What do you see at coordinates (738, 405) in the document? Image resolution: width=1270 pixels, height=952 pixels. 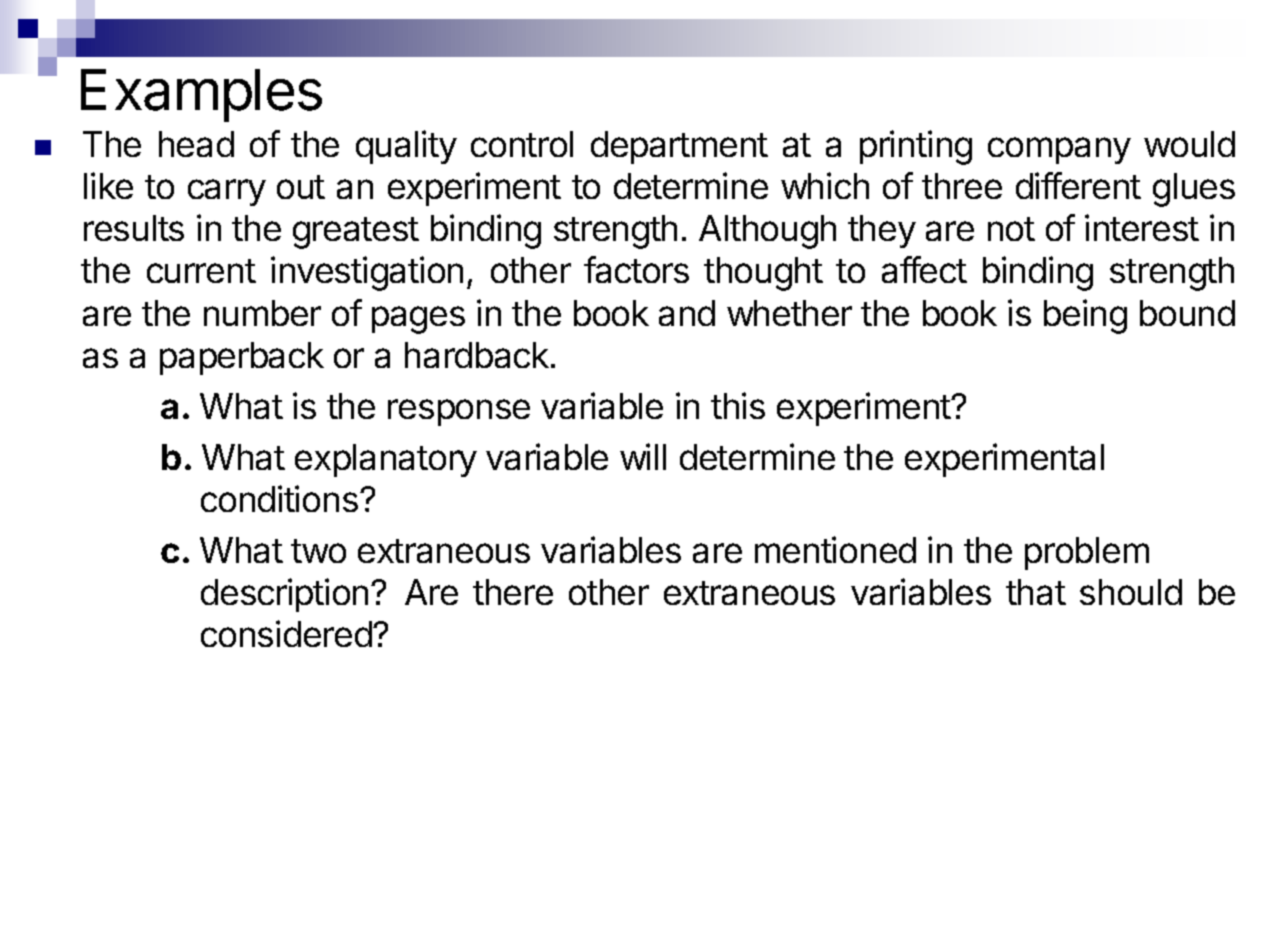 I see `this` at bounding box center [738, 405].
